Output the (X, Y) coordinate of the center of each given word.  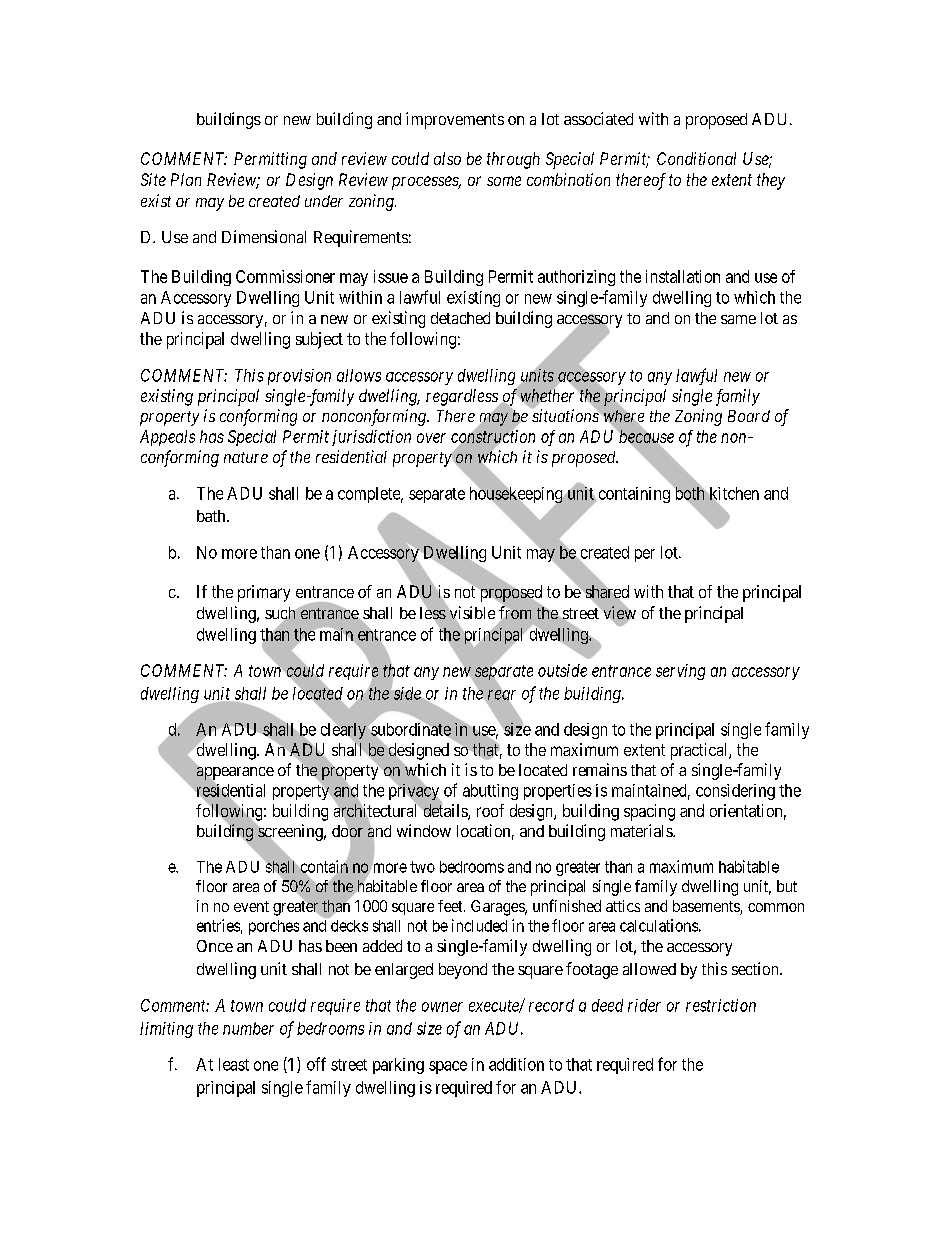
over (431, 438)
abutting (490, 792)
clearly (343, 731)
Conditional (696, 158)
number (248, 1028)
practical (700, 751)
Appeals (167, 438)
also (447, 158)
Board (749, 416)
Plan (186, 179)
